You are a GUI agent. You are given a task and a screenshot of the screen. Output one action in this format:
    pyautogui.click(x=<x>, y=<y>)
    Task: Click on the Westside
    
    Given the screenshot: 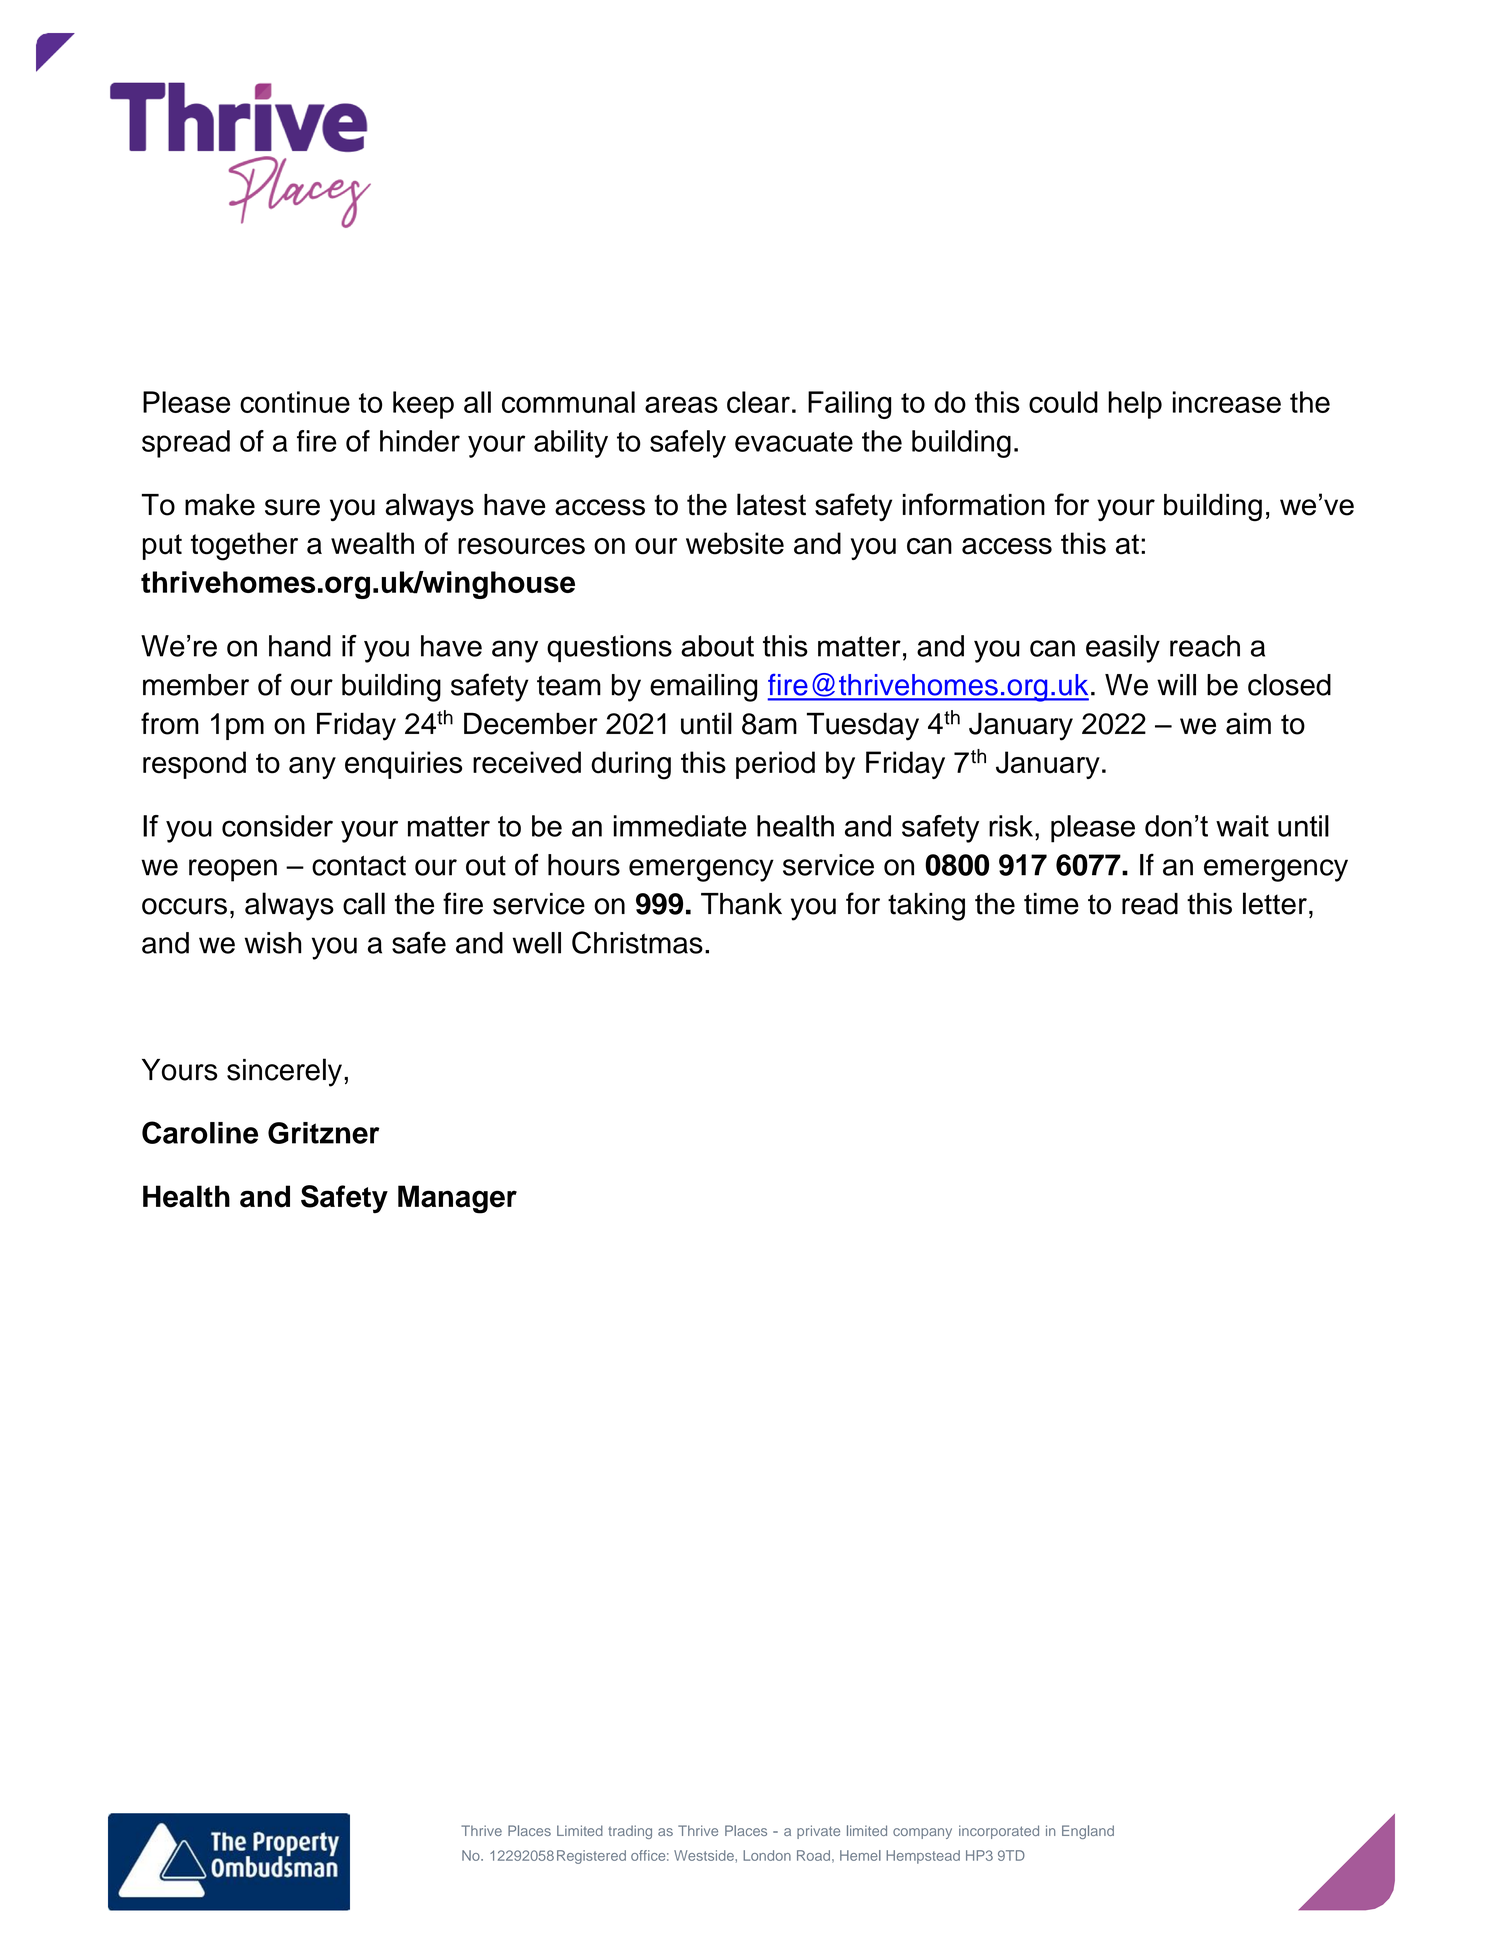 What is the action you would take?
    pyautogui.click(x=705, y=1855)
